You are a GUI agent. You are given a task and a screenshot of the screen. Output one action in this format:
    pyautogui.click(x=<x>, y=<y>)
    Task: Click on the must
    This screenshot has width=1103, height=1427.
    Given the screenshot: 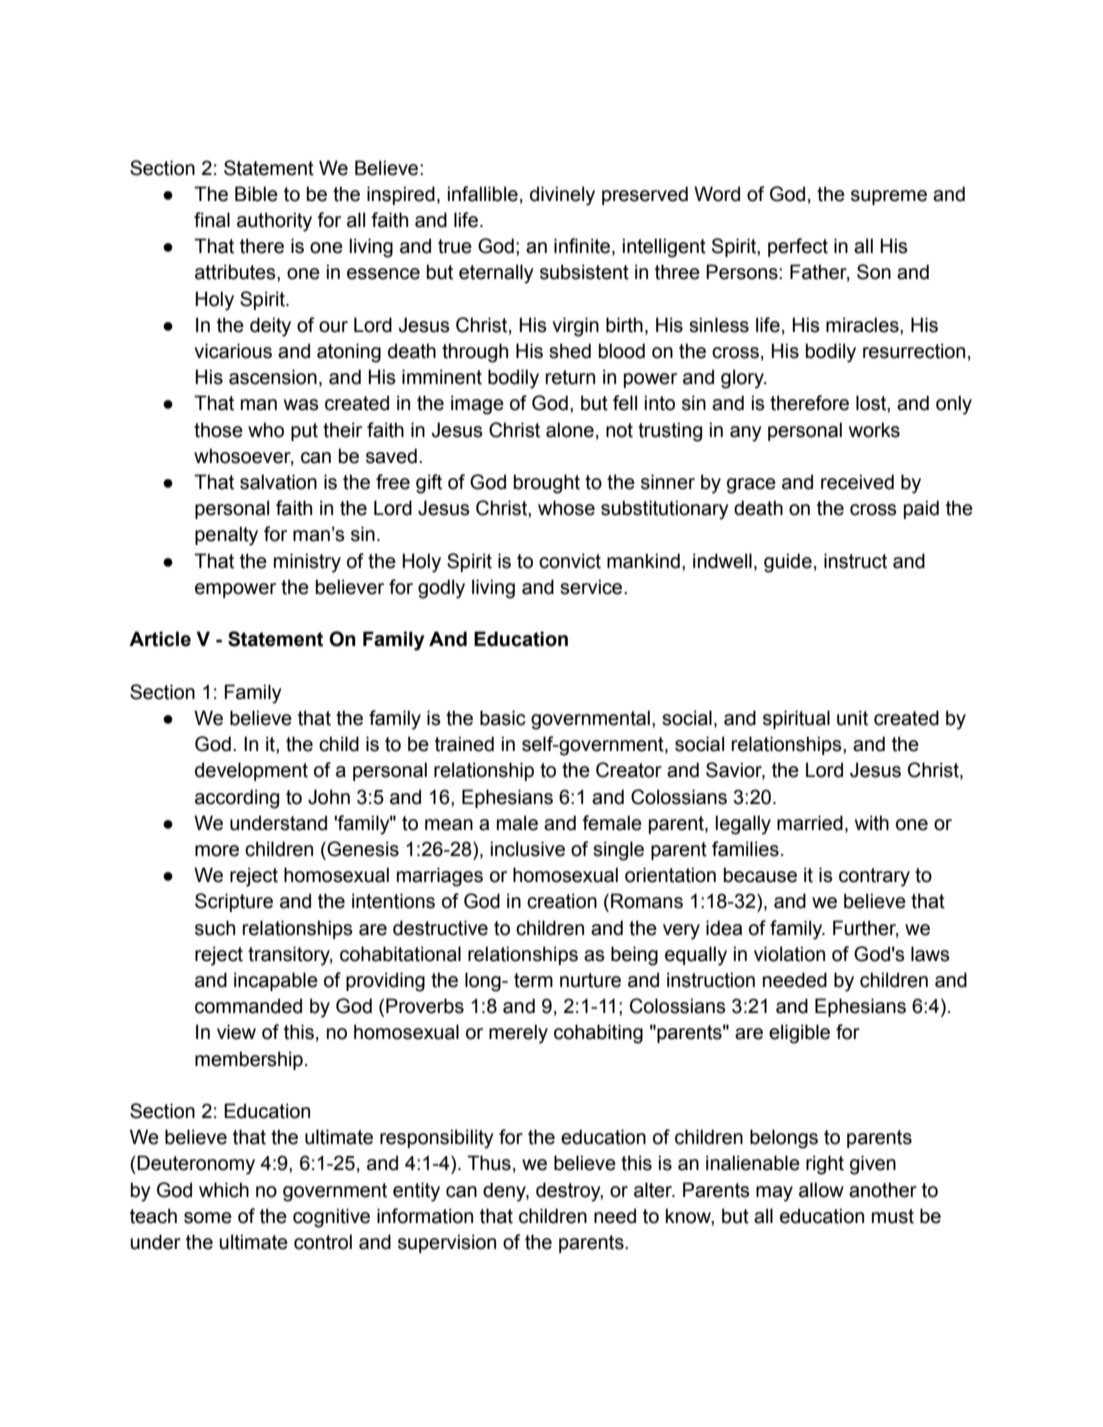 What is the action you would take?
    pyautogui.click(x=893, y=1216)
